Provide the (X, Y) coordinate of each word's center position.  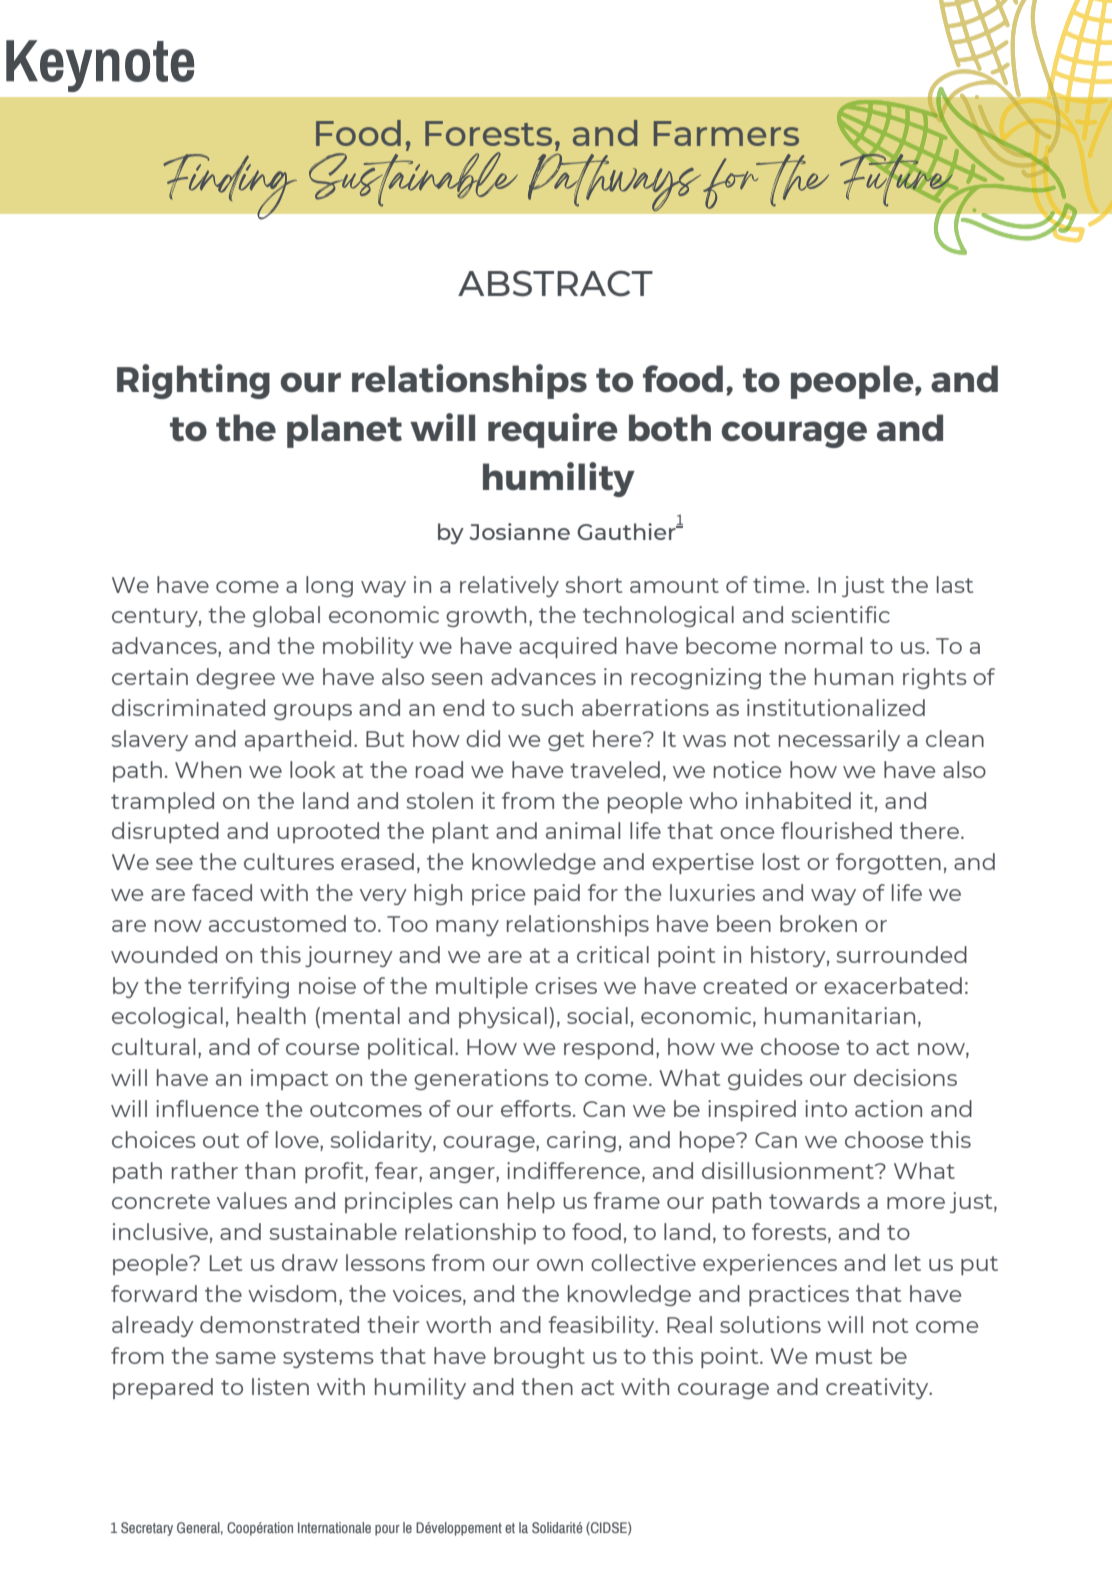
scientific (840, 614)
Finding (230, 186)
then (547, 1386)
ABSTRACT (555, 284)
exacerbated (893, 985)
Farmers (726, 133)
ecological (167, 1017)
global (286, 616)
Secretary (147, 1529)
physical (503, 1017)
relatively (509, 586)
